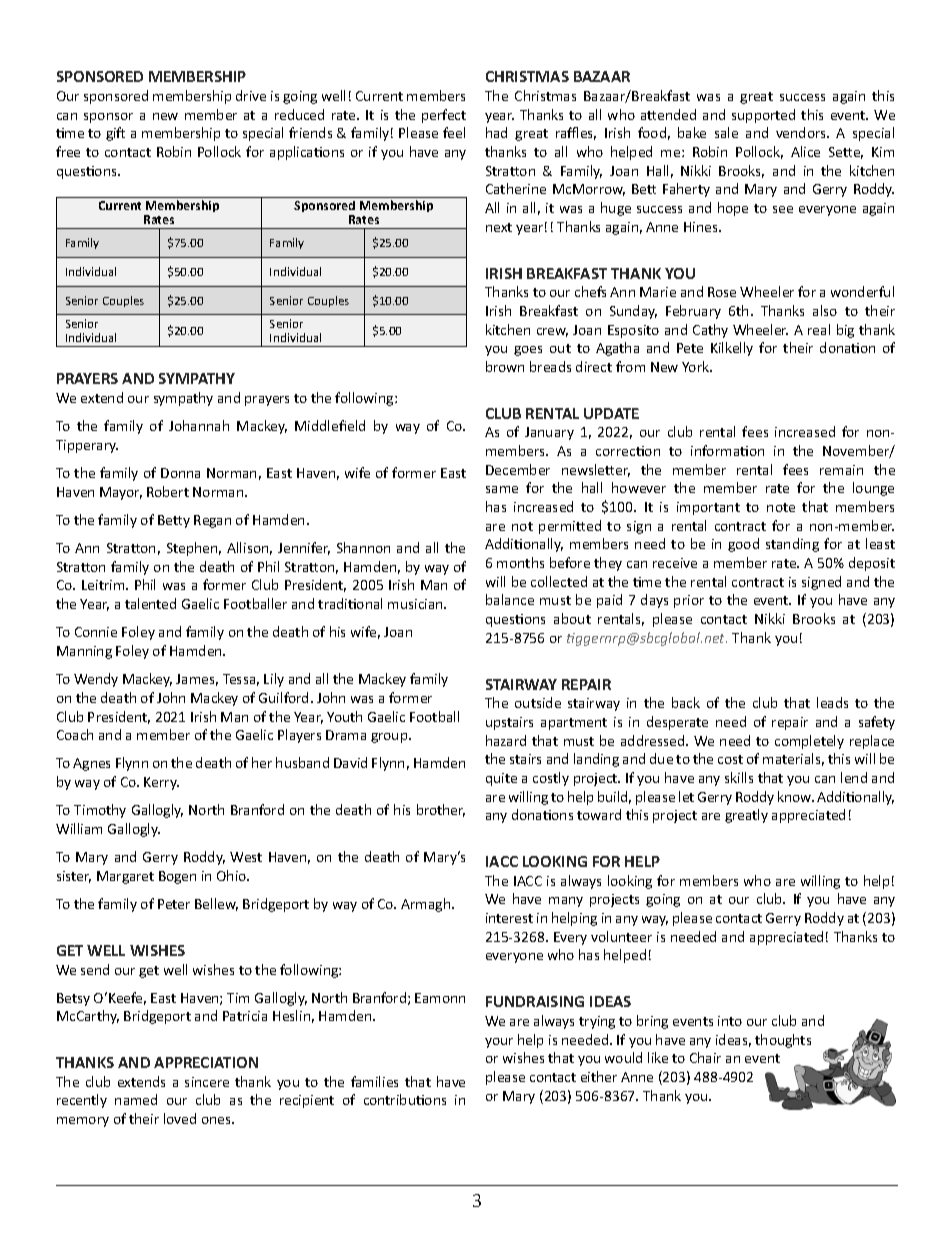 This document has height=1233, width=952. Describe the element at coordinates (518, 469) in the document. I see `December` at that location.
